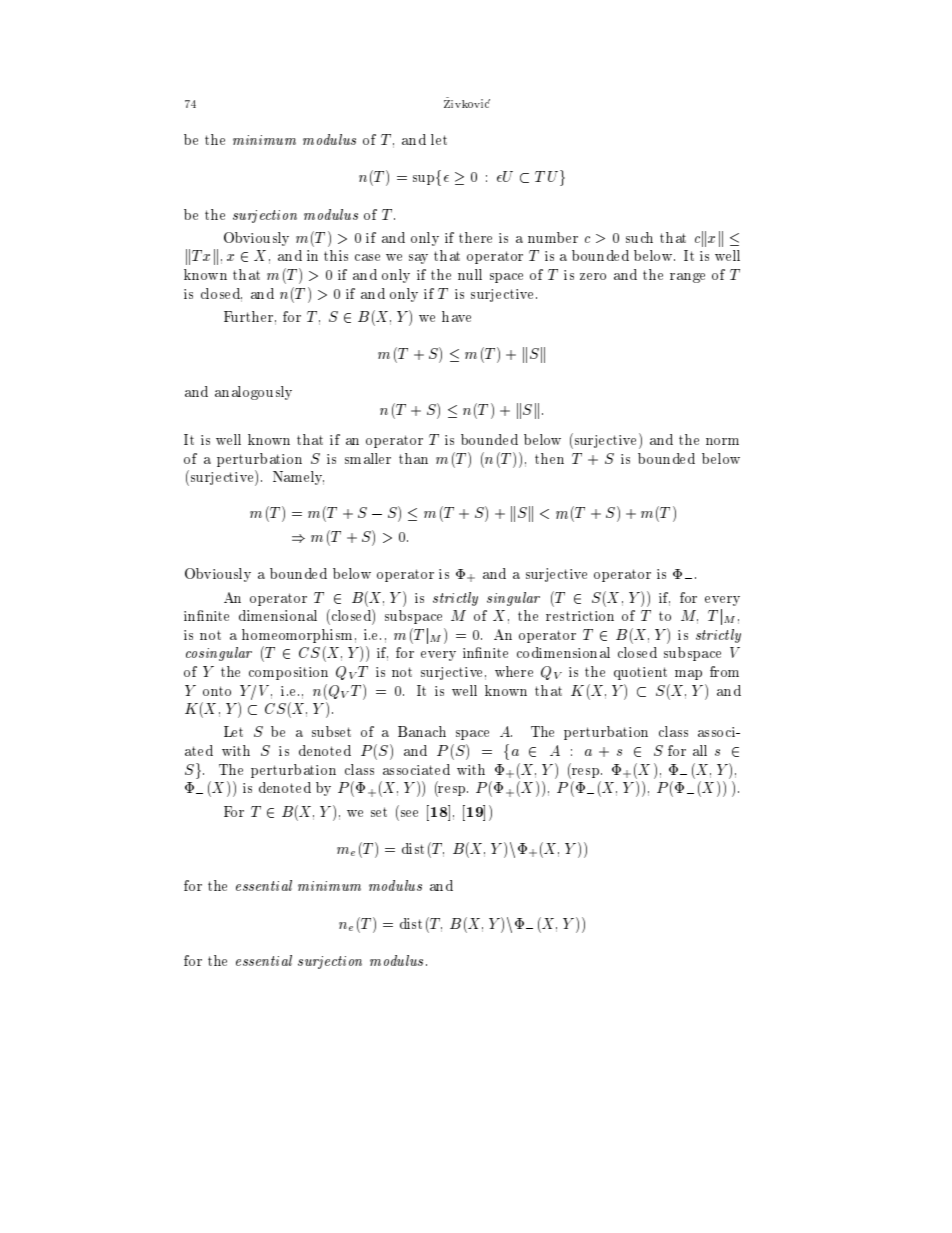 The width and height of the screenshot is (952, 1233). I want to click on Namely, so click(298, 478).
